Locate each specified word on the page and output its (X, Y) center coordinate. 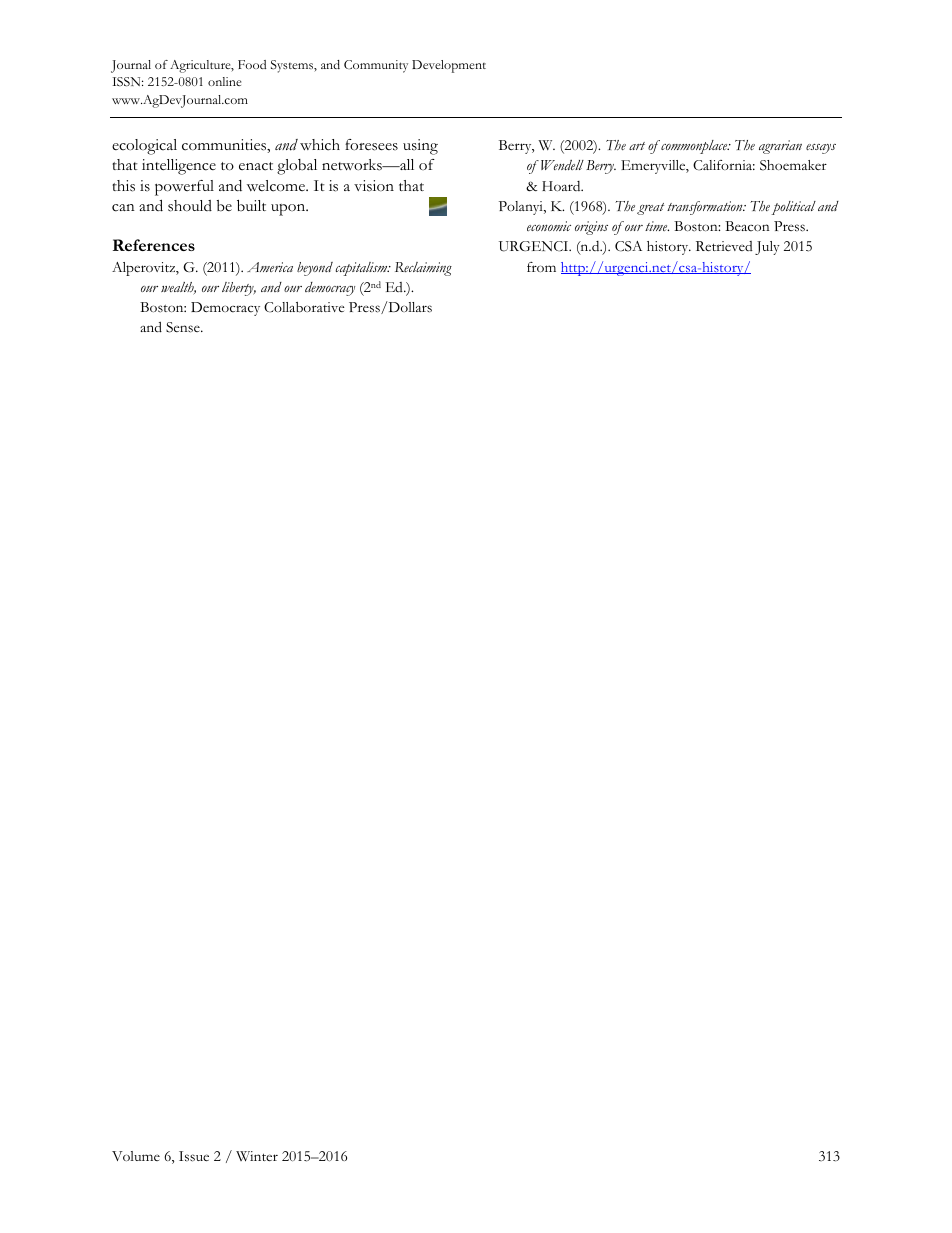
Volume (136, 1156)
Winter (257, 1156)
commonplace (694, 147)
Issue (194, 1156)
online (224, 81)
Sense (184, 327)
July (767, 248)
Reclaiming (423, 269)
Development (449, 66)
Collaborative (304, 307)
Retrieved (724, 246)
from (541, 267)
